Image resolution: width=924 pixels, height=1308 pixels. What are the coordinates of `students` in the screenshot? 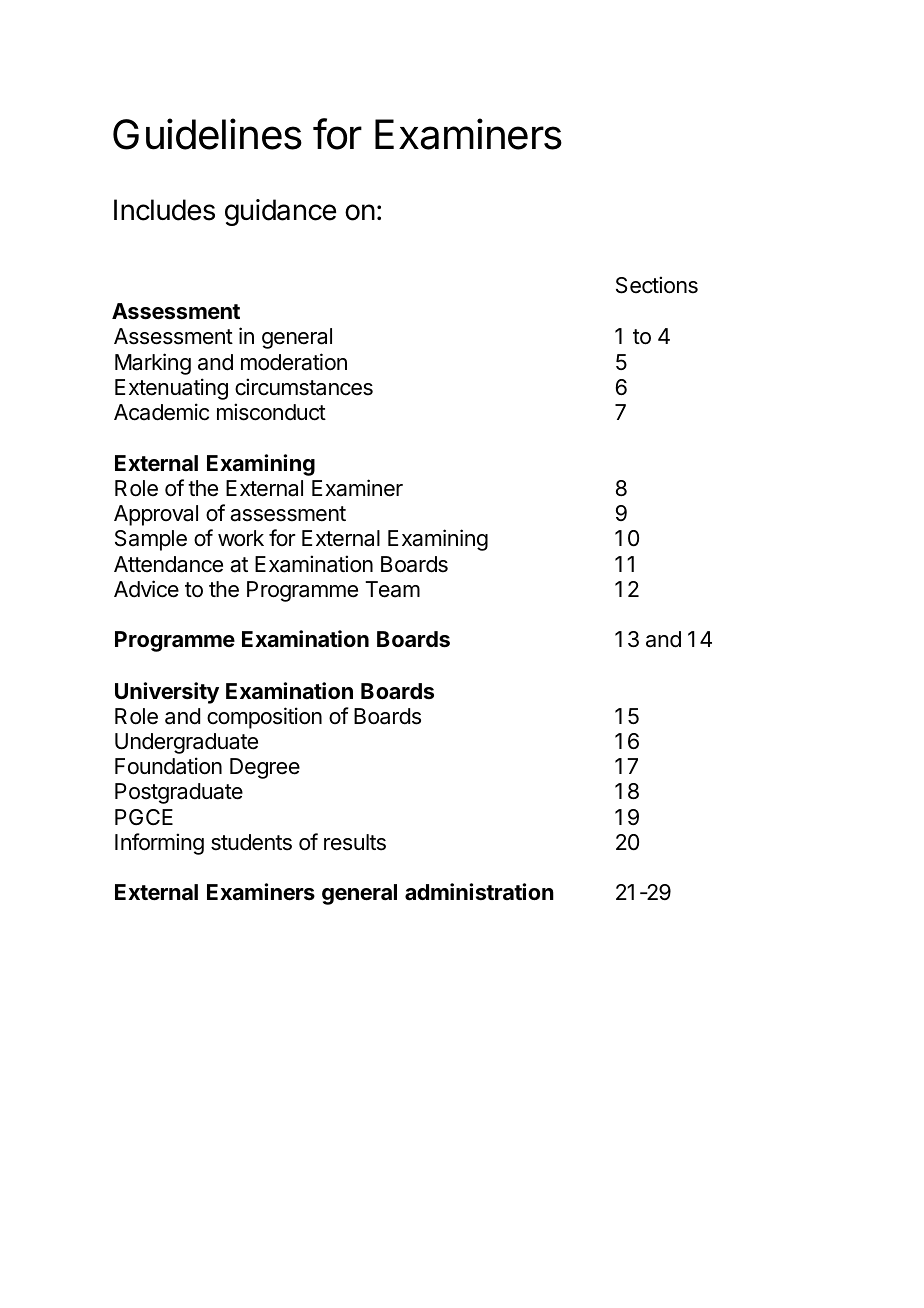 It's located at (251, 842).
